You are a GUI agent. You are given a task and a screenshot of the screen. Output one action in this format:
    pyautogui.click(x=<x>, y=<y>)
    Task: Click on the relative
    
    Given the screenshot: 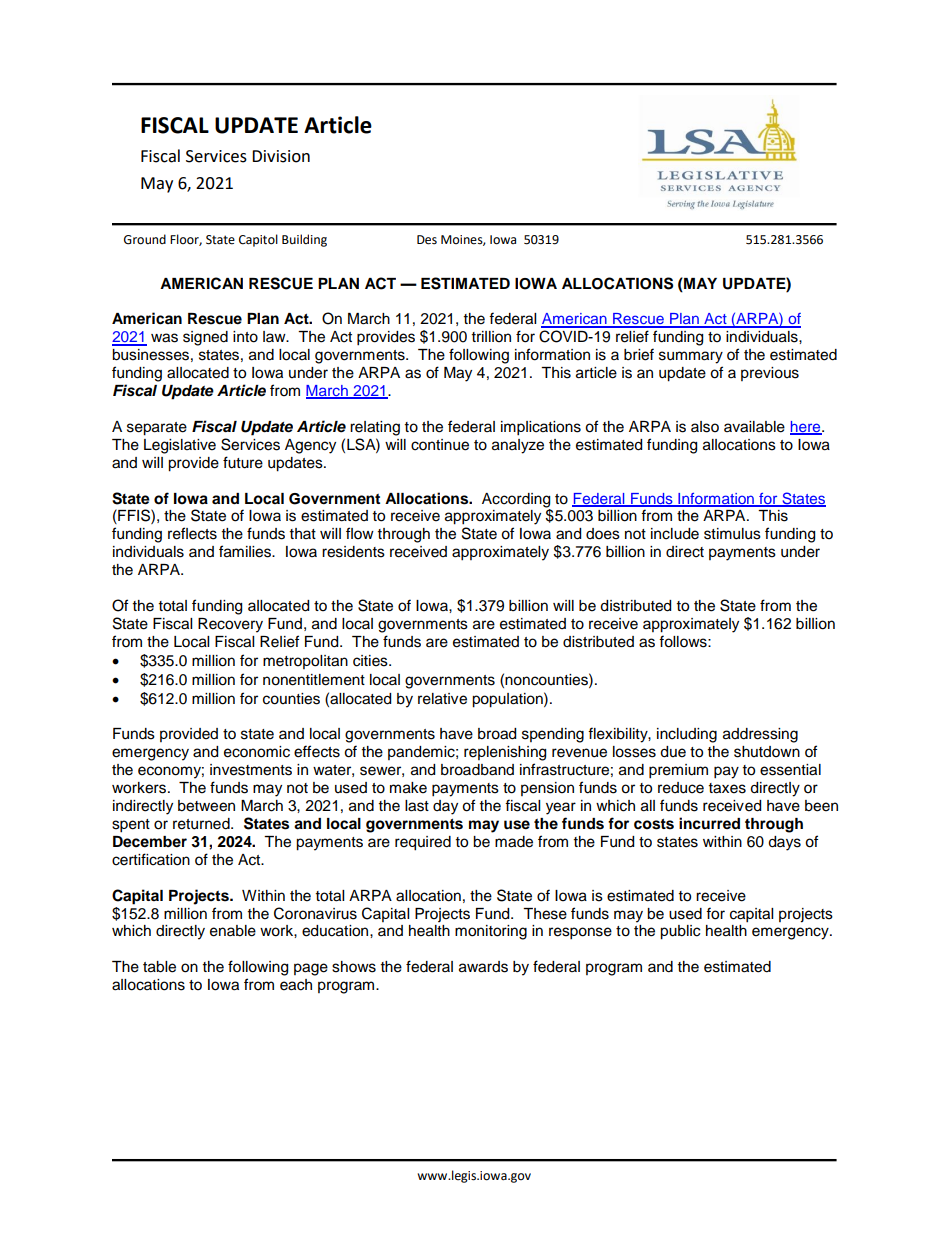 What is the action you would take?
    pyautogui.click(x=442, y=699)
